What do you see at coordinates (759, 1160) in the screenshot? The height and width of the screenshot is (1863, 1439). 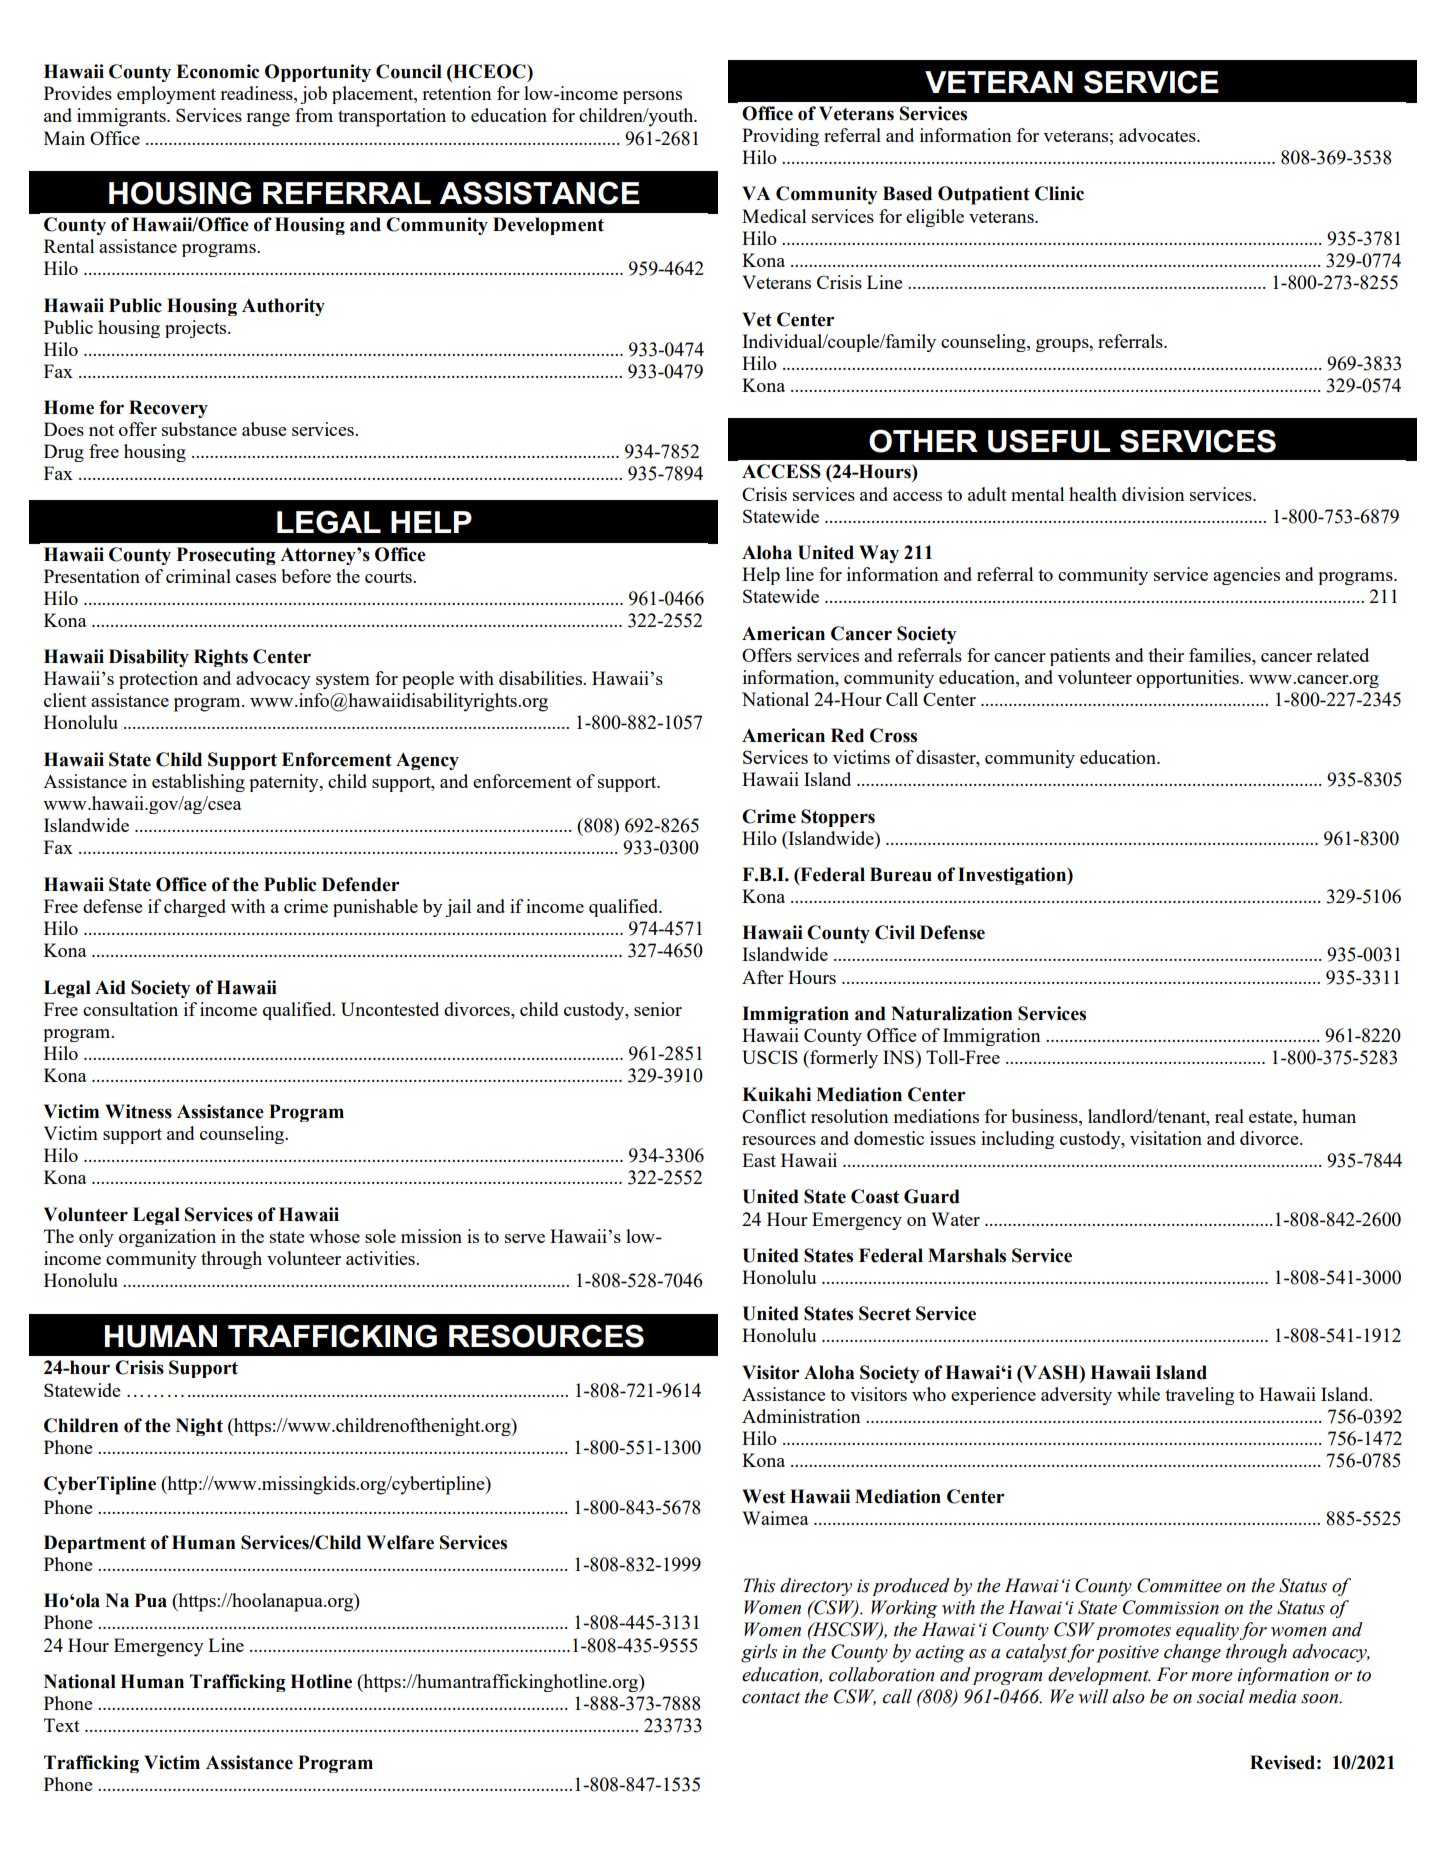 I see `East` at bounding box center [759, 1160].
